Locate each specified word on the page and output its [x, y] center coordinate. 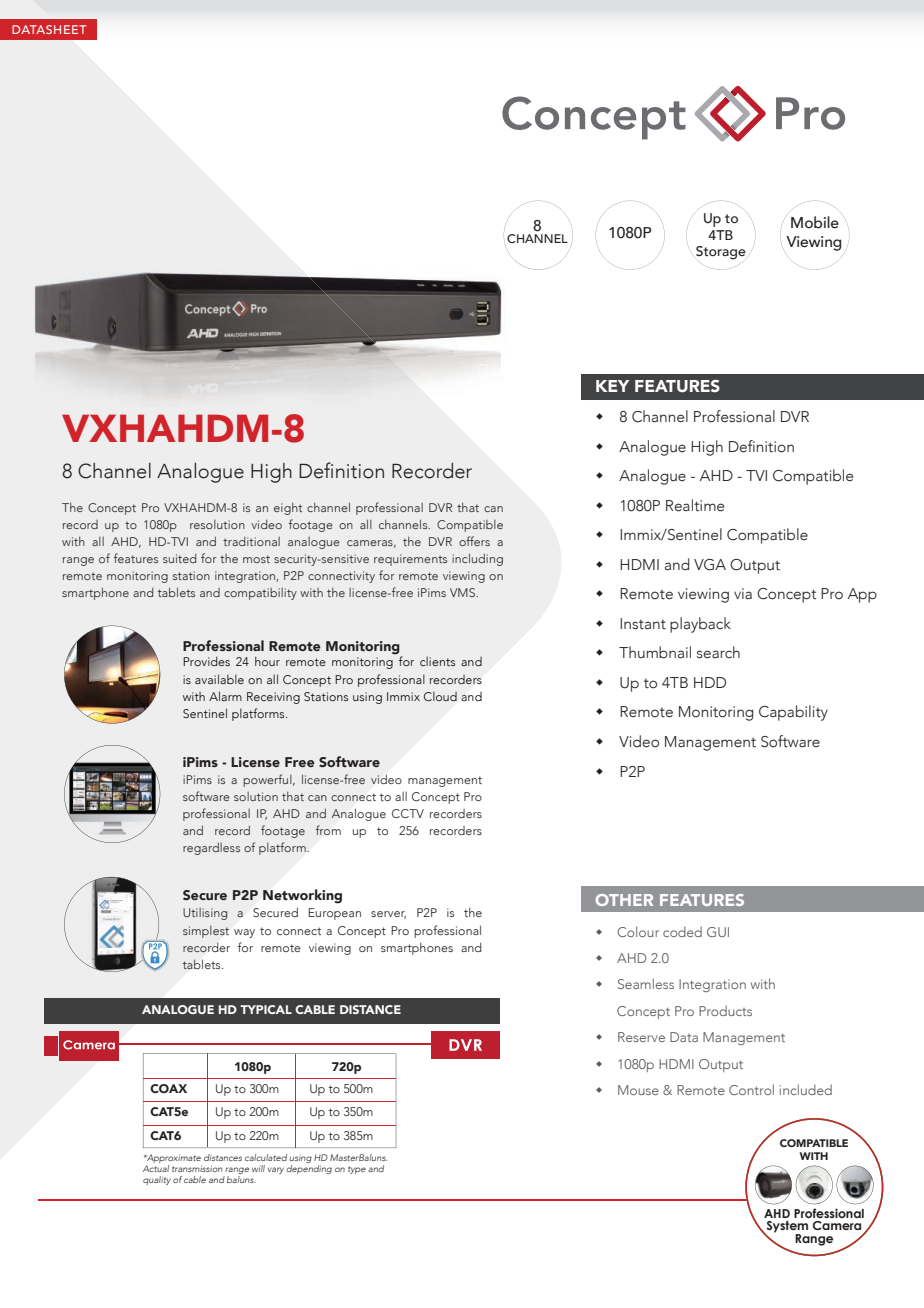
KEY [612, 386]
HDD [710, 682]
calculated [266, 1157]
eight [288, 509]
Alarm [225, 696]
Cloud [440, 696]
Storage [721, 253]
